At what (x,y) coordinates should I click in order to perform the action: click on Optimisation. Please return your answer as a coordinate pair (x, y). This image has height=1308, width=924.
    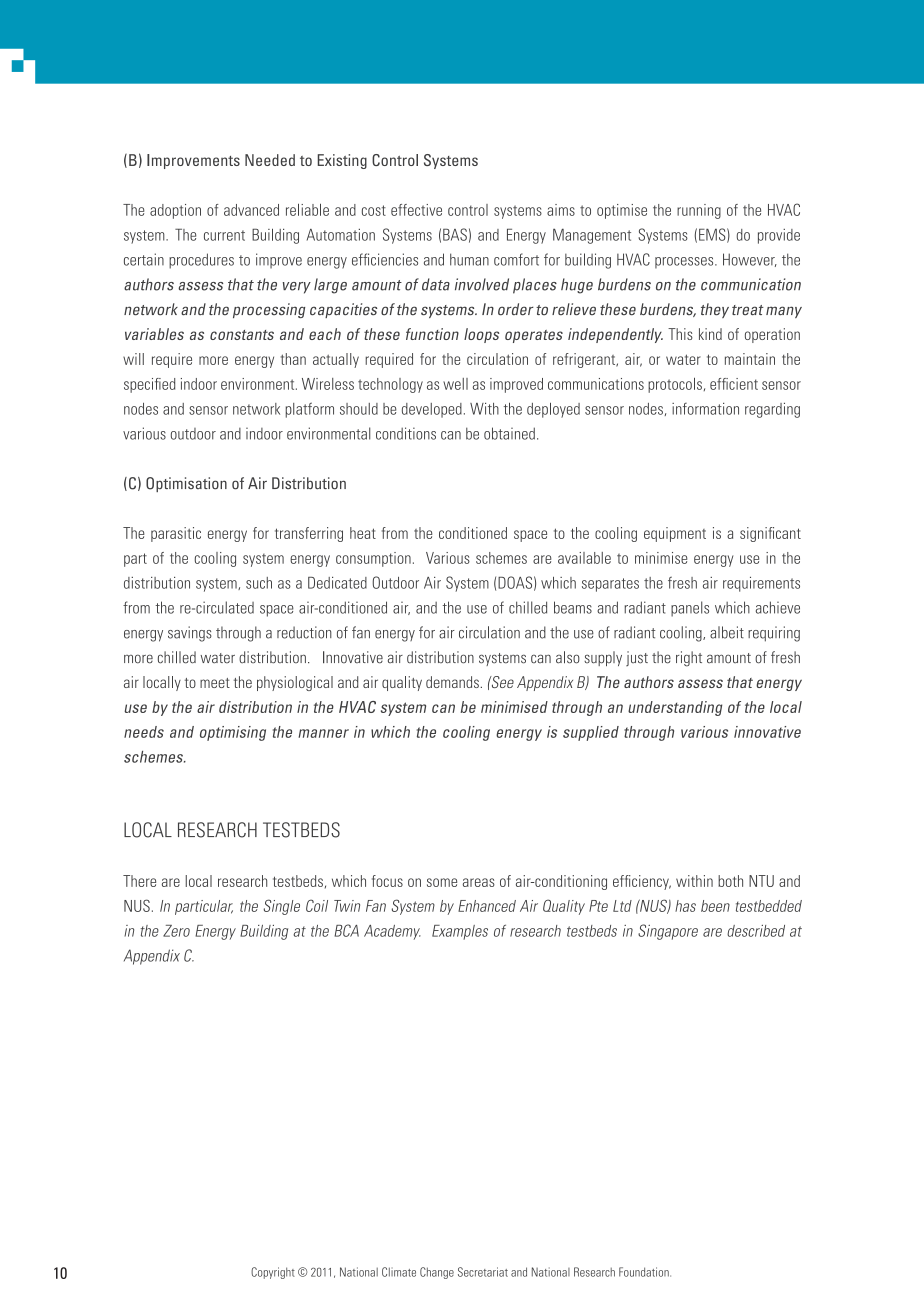
    Looking at the image, I should click on (186, 484).
